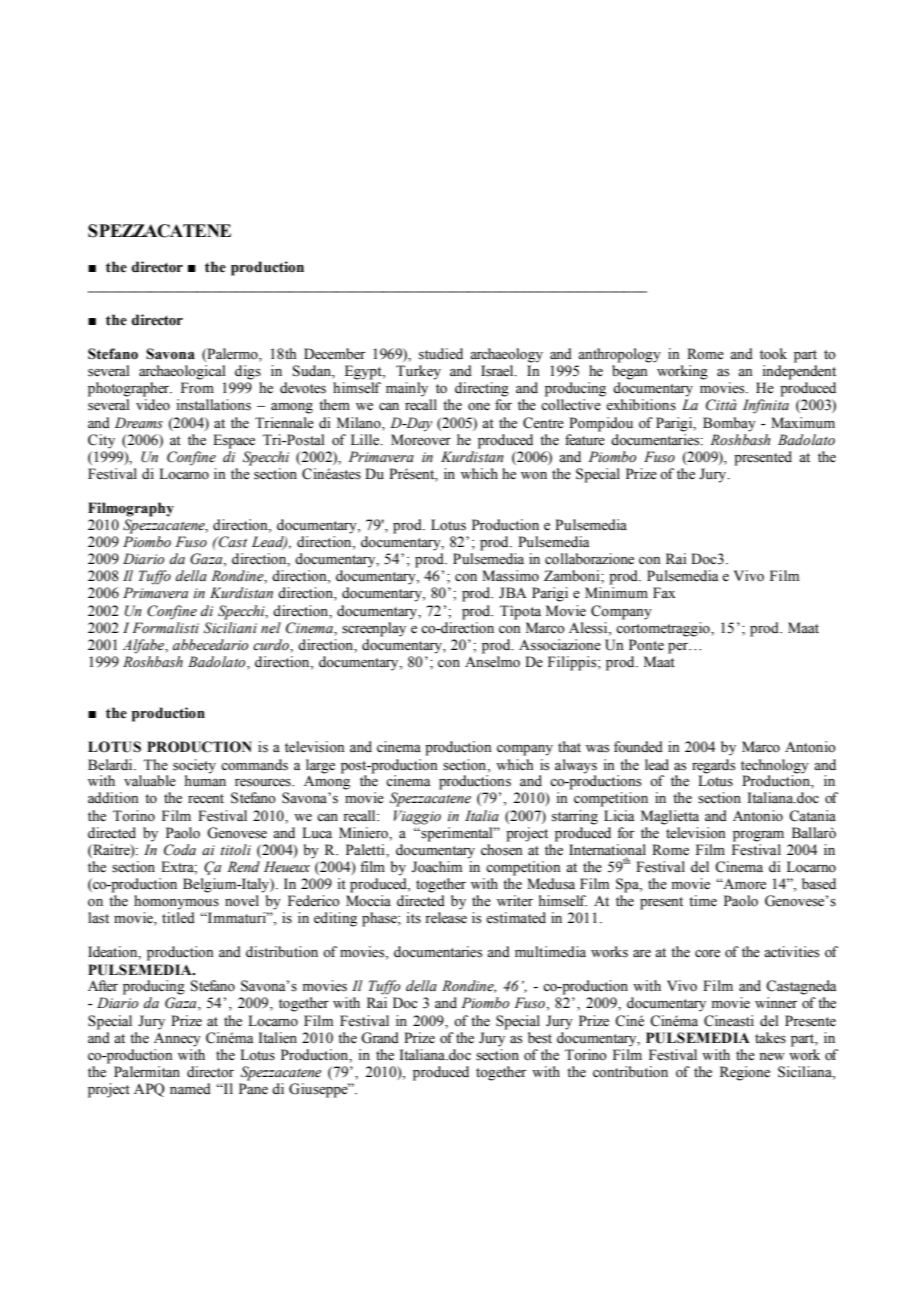  What do you see at coordinates (178, 917) in the page?
I see `titled` at bounding box center [178, 917].
